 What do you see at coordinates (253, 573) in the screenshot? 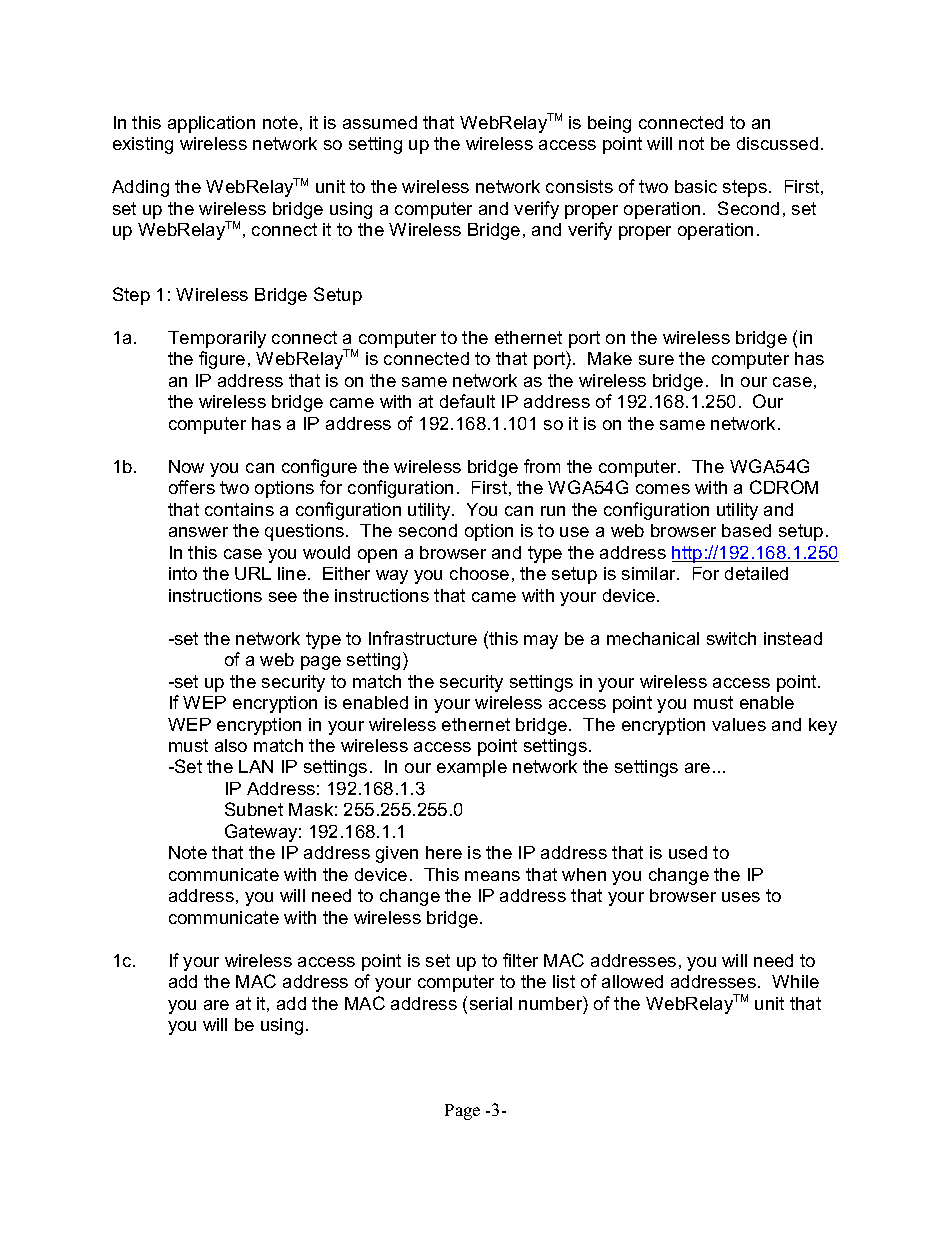
I see `URL` at bounding box center [253, 573].
